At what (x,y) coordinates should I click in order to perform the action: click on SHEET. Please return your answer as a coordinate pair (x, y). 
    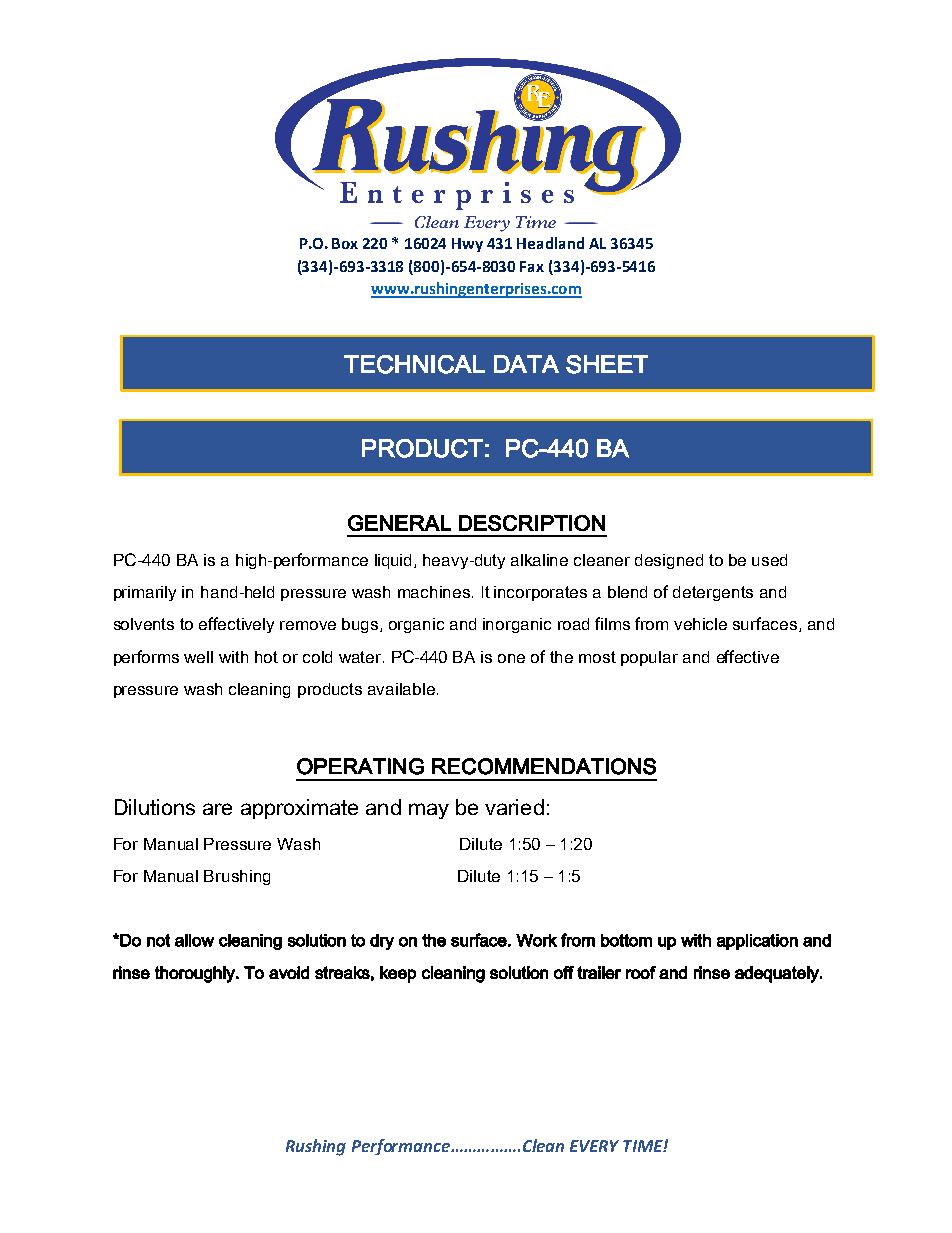
    Looking at the image, I should click on (607, 364).
